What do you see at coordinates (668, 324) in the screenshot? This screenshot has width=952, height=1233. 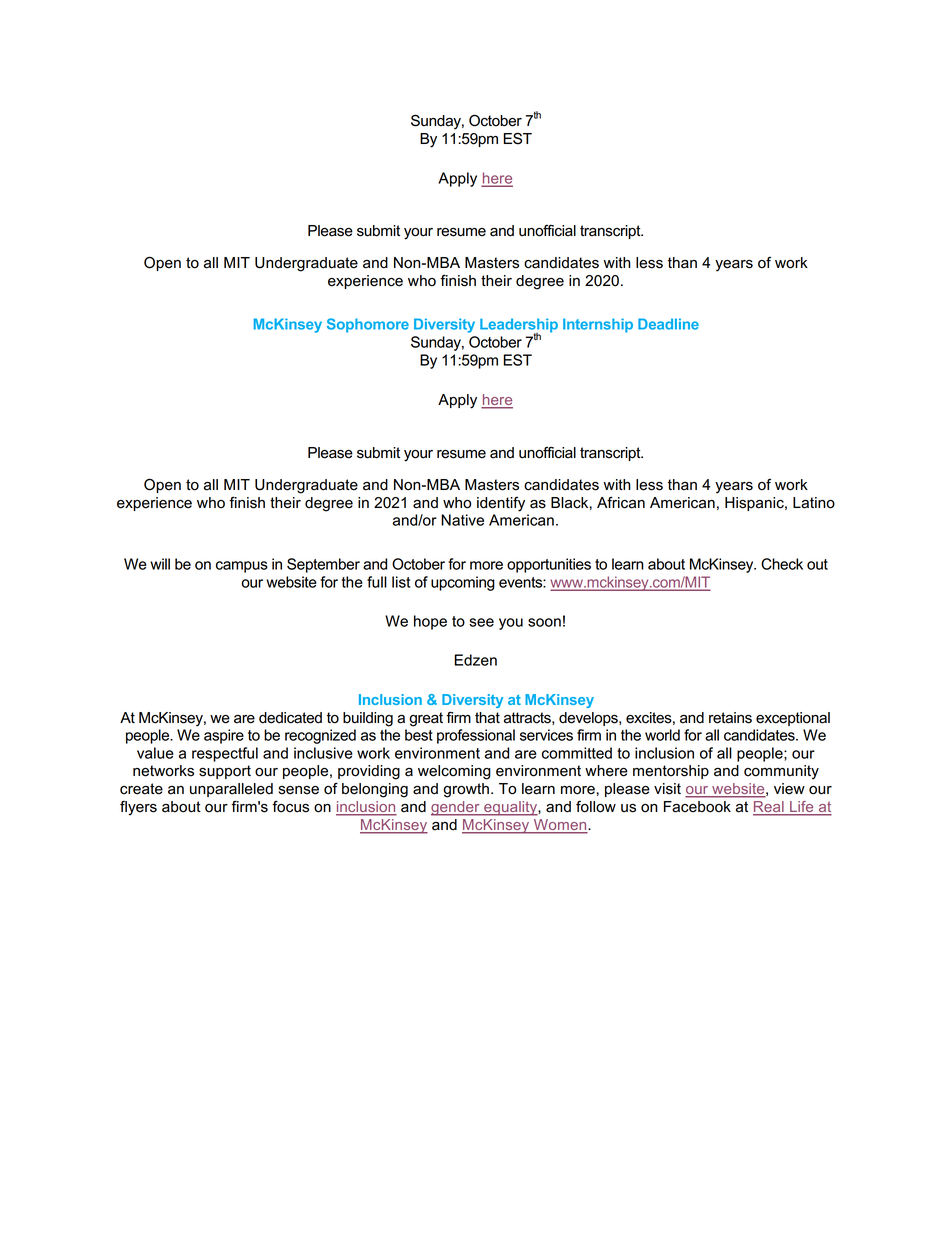 I see `Deadline` at bounding box center [668, 324].
